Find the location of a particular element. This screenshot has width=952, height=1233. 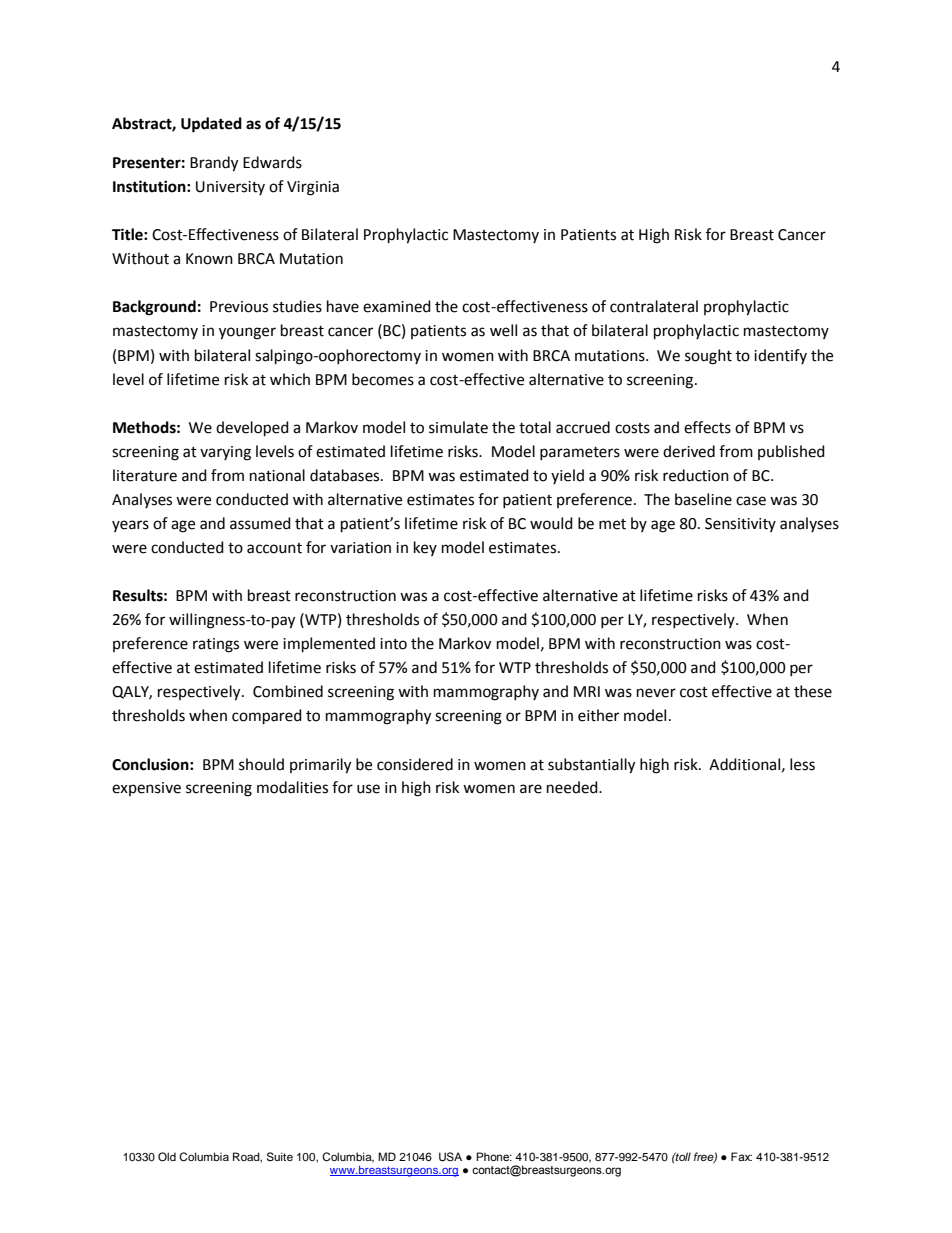

Virginia is located at coordinates (313, 188).
